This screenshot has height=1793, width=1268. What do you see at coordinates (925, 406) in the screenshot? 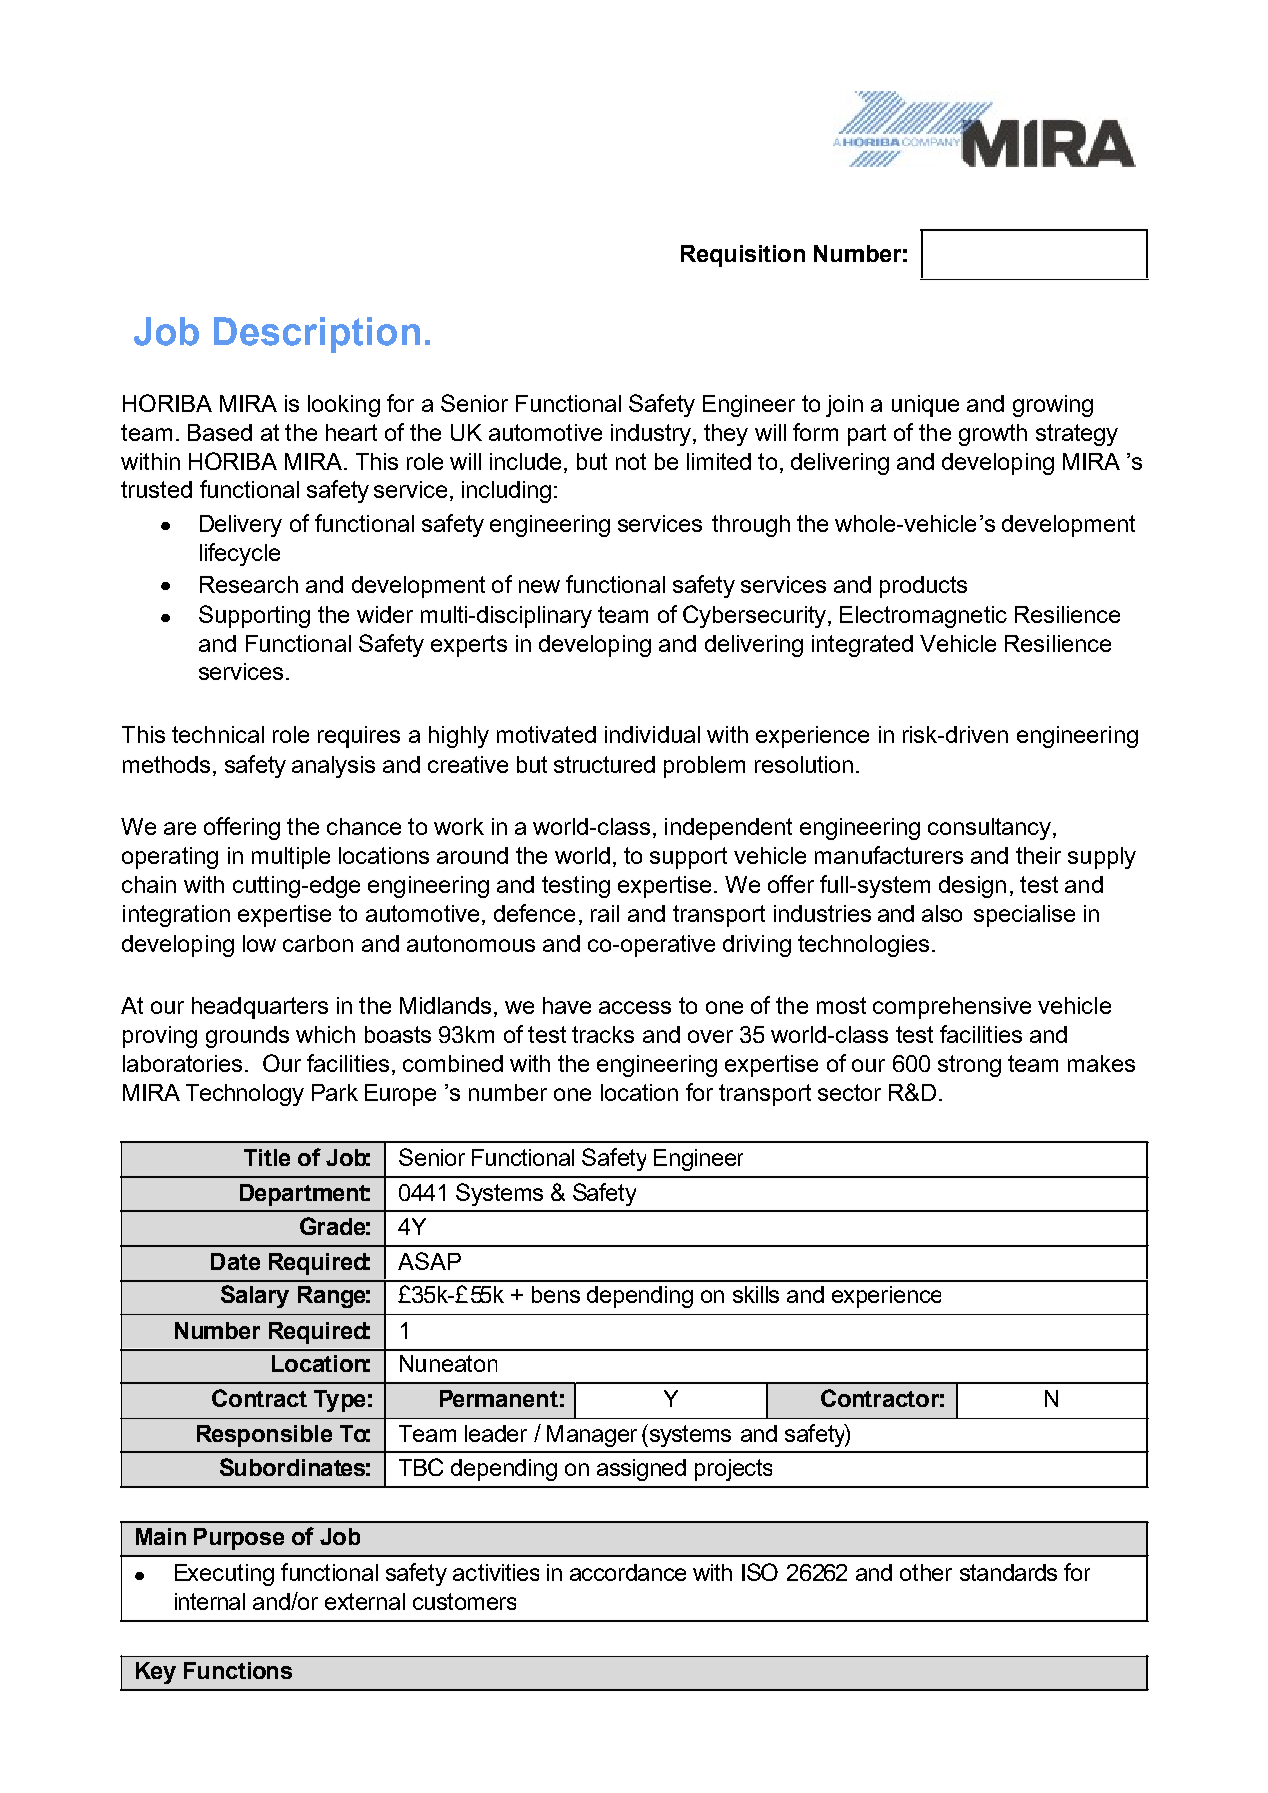
I see `unique` at bounding box center [925, 406].
